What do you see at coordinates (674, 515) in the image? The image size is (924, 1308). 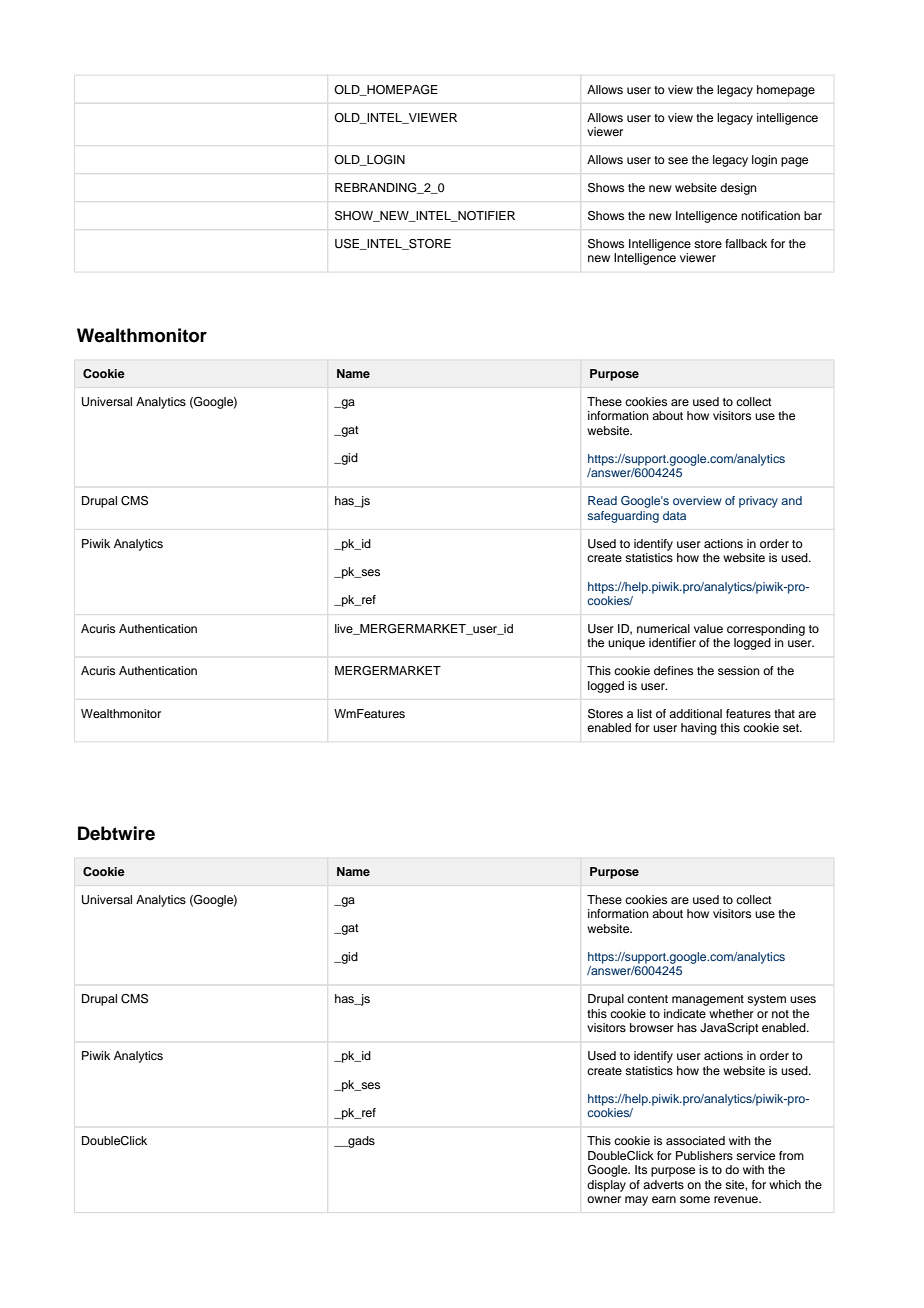 I see `data` at bounding box center [674, 515].
